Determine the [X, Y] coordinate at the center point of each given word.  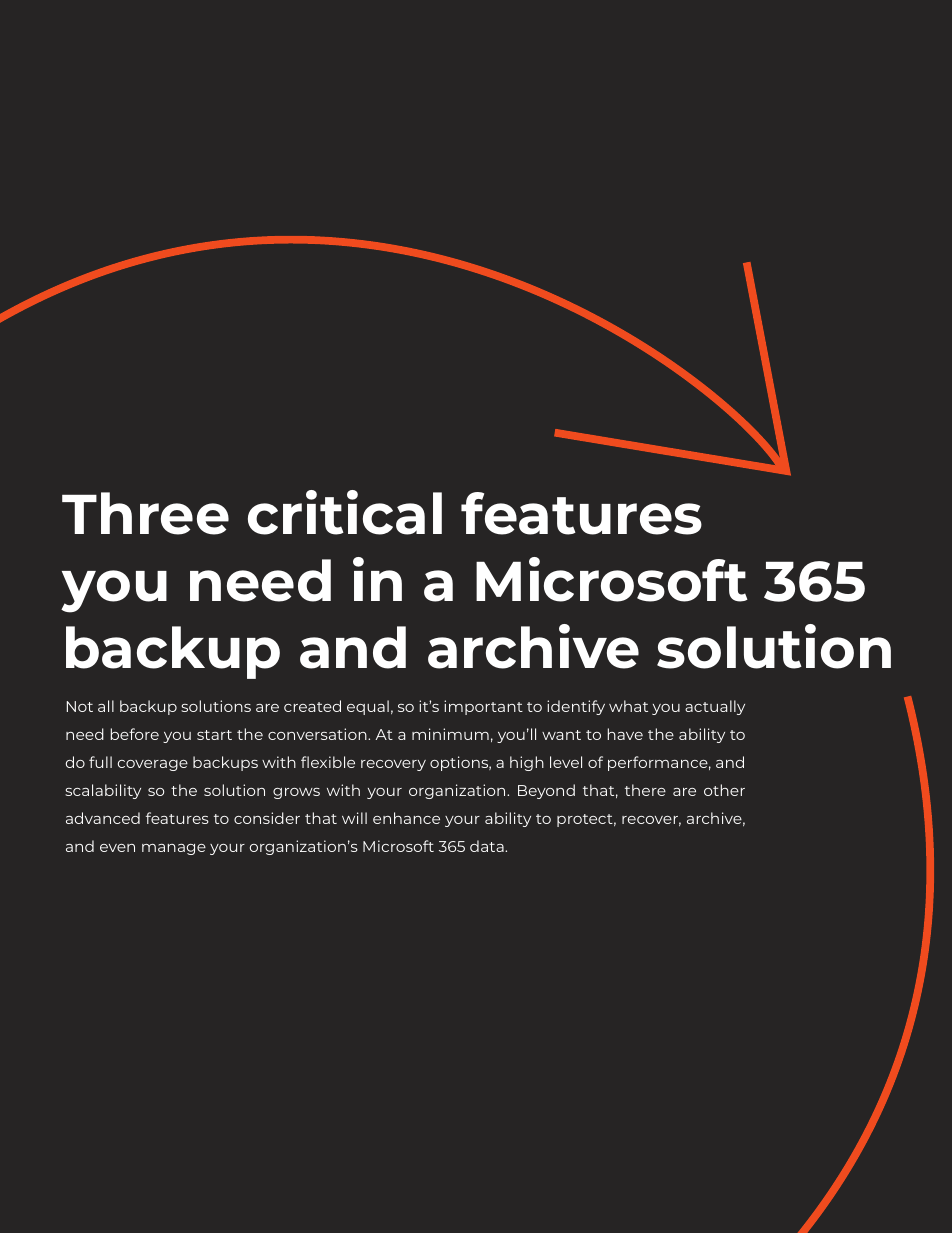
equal [368, 707]
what [628, 706]
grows [296, 793]
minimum [450, 734]
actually [715, 707]
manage [174, 849]
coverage [153, 765]
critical [345, 512]
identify [576, 707]
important [483, 707]
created [312, 706]
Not [80, 706]
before [135, 734]
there [645, 790]
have [625, 734]
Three [145, 513]
